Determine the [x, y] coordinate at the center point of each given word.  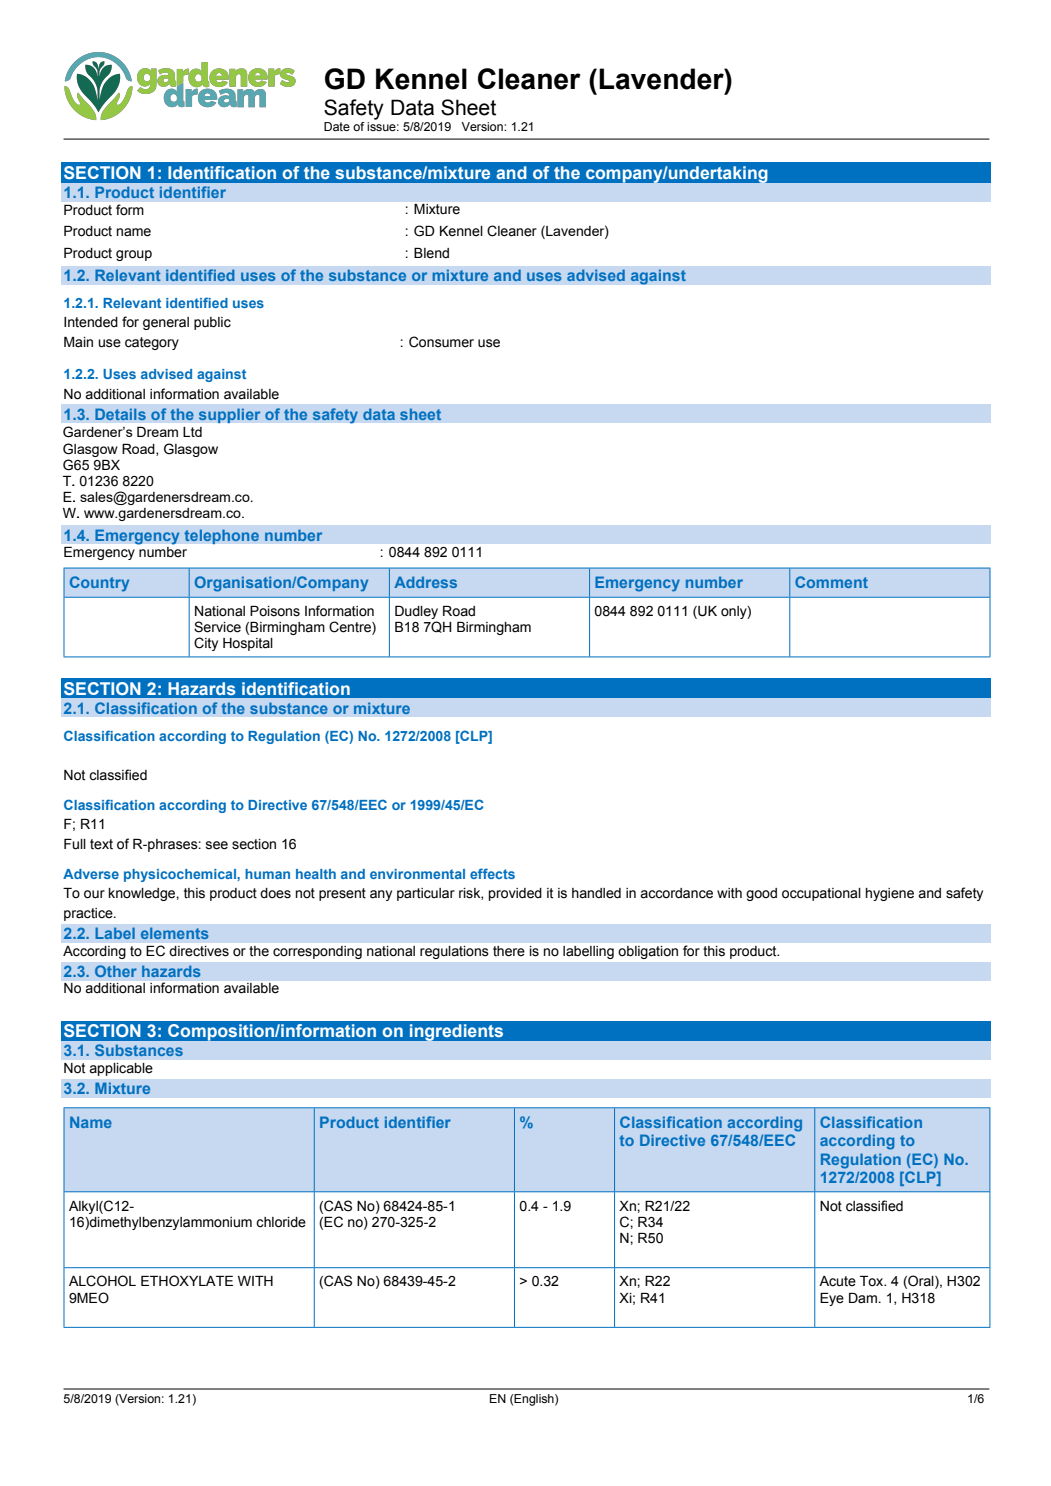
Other [116, 971]
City [206, 644]
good [761, 894]
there [509, 951]
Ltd [192, 432]
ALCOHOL [102, 1281]
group [134, 255]
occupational [821, 894]
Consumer [441, 342]
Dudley [416, 612]
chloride [281, 1222]
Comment [831, 582]
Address [425, 582]
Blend [431, 253]
